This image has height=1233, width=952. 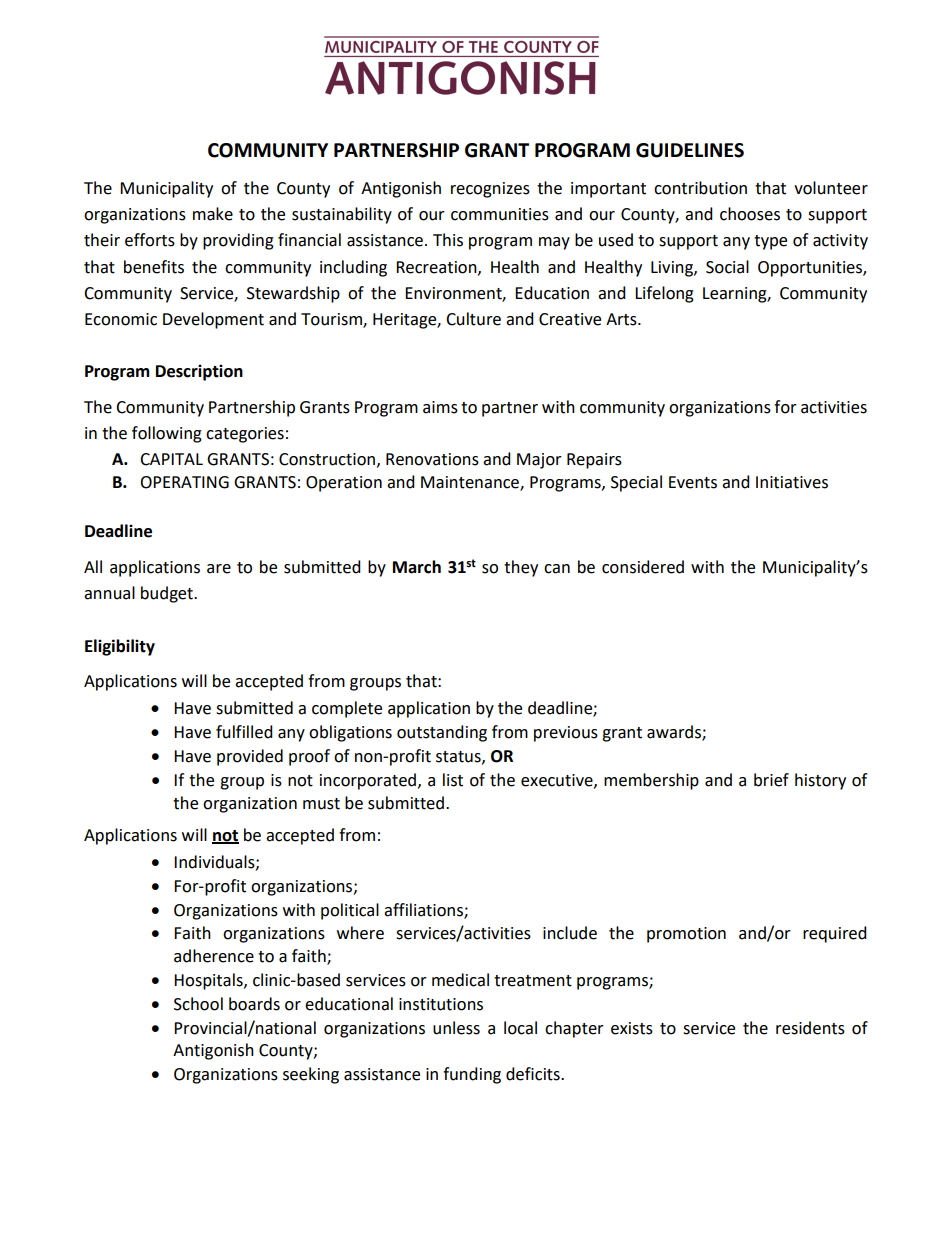 I want to click on list, so click(x=453, y=780).
